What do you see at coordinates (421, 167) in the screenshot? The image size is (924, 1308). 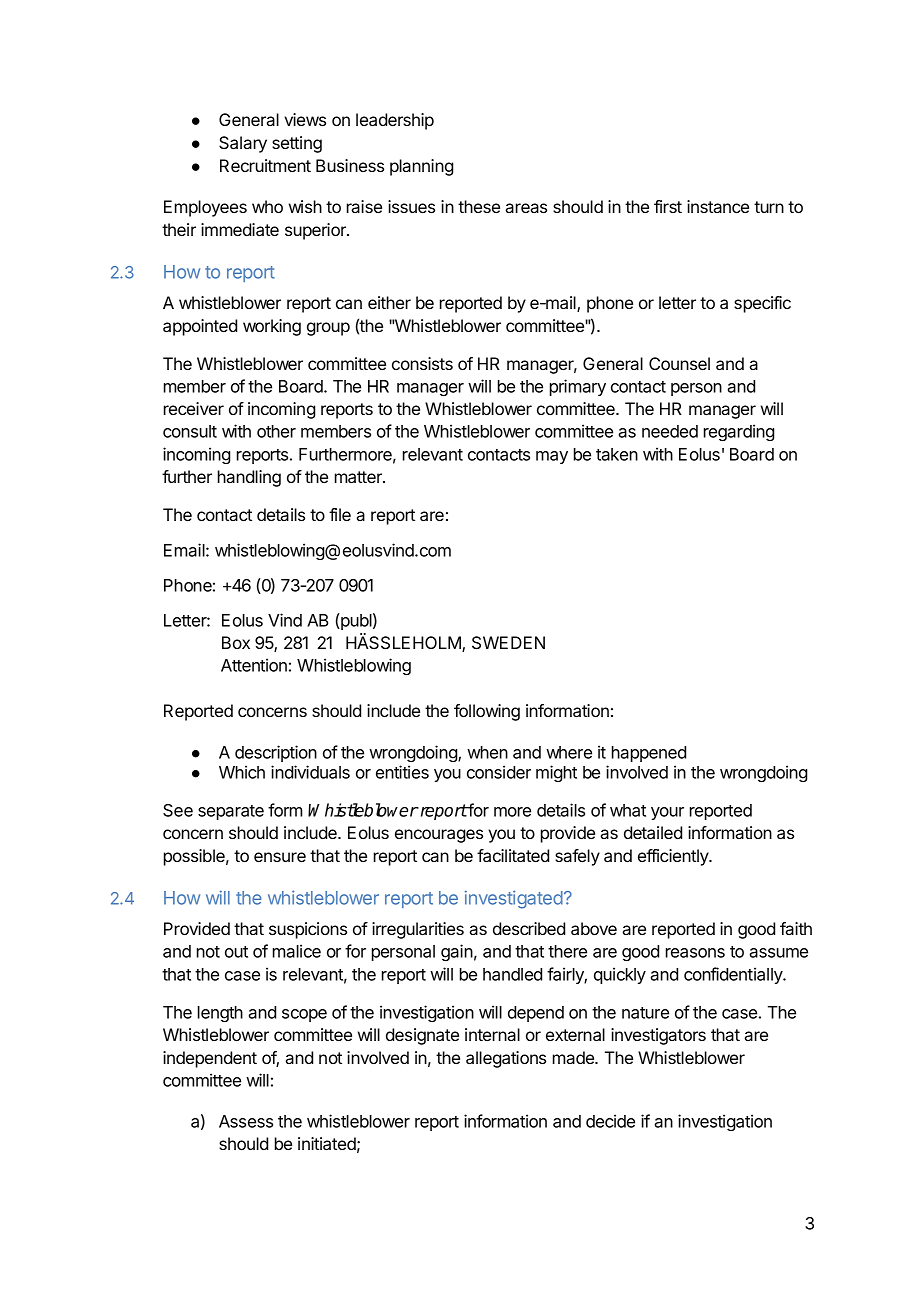 I see `planning` at bounding box center [421, 167].
